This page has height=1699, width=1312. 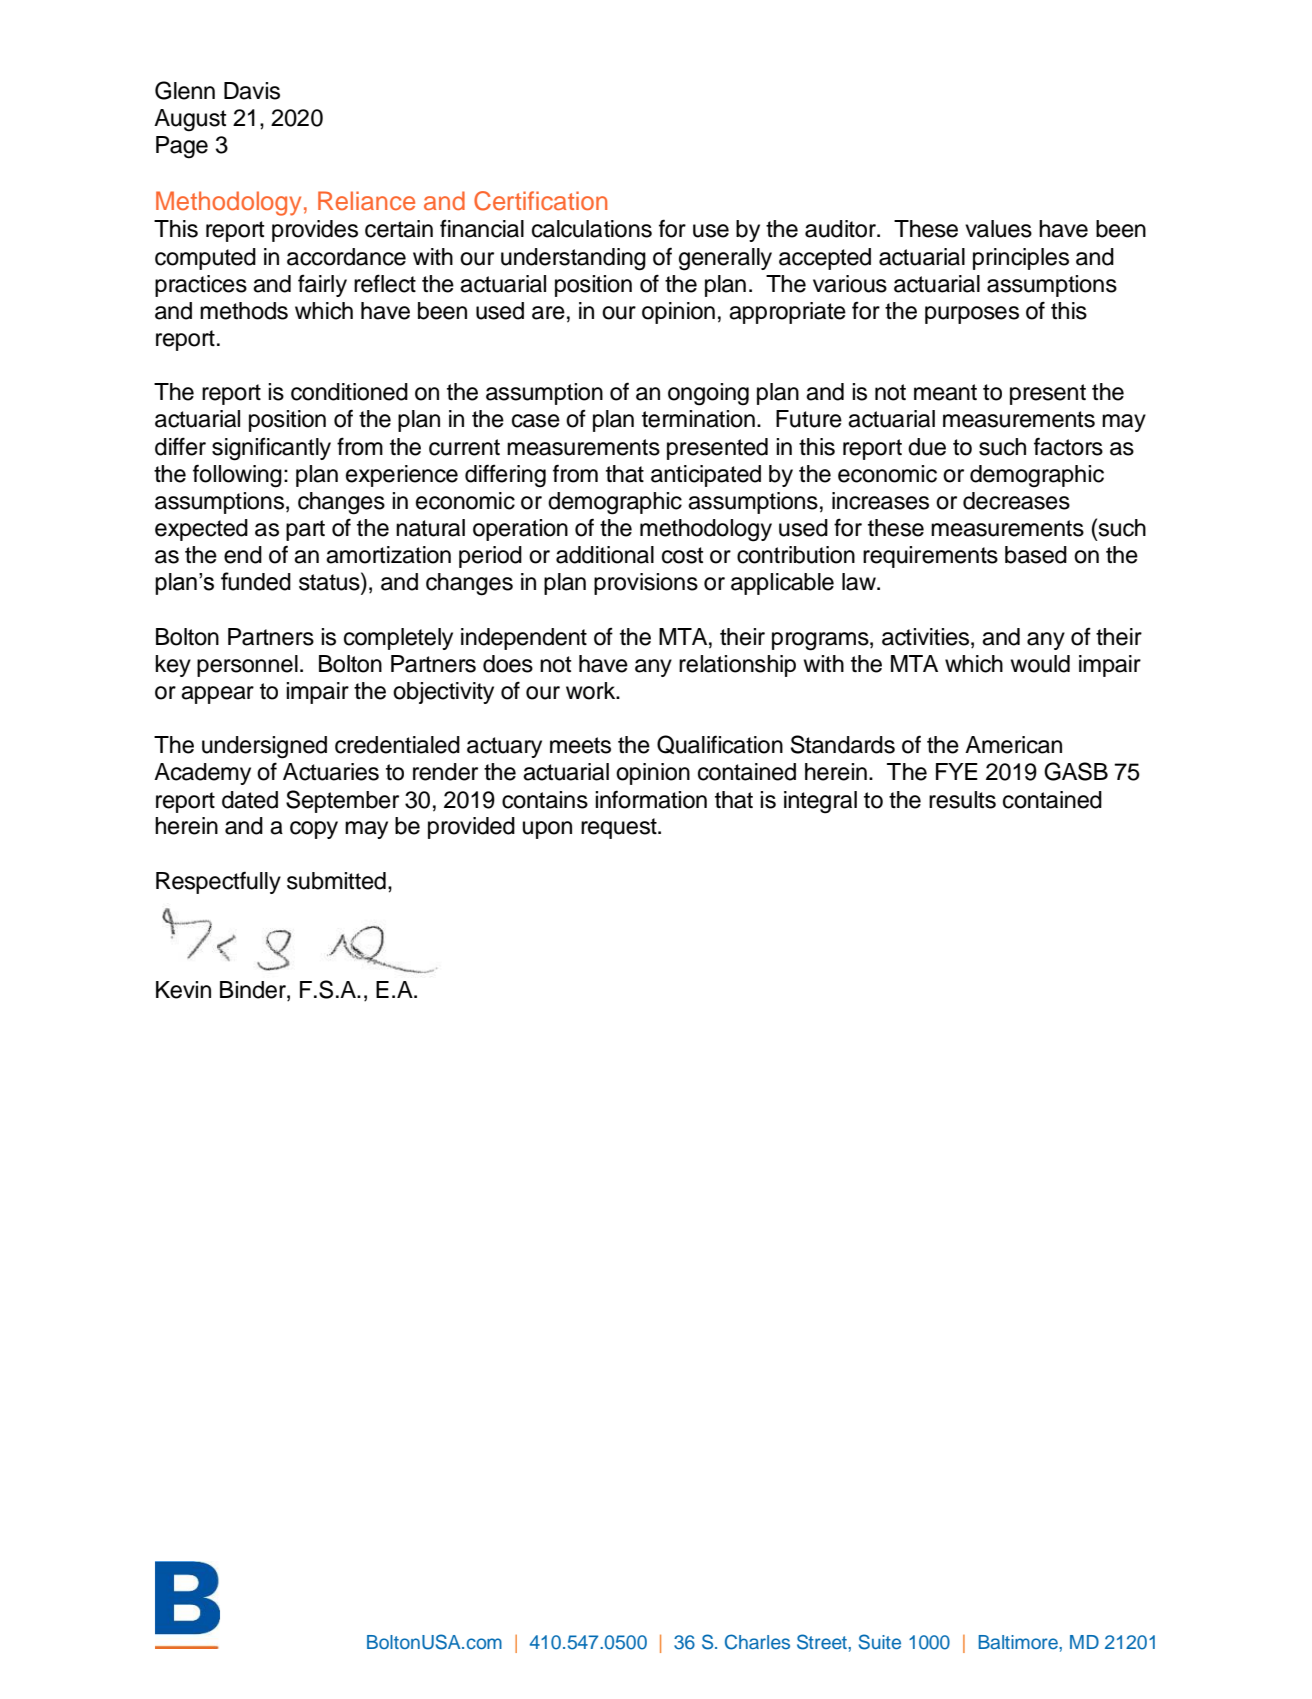 I want to click on Street, so click(x=823, y=1642).
